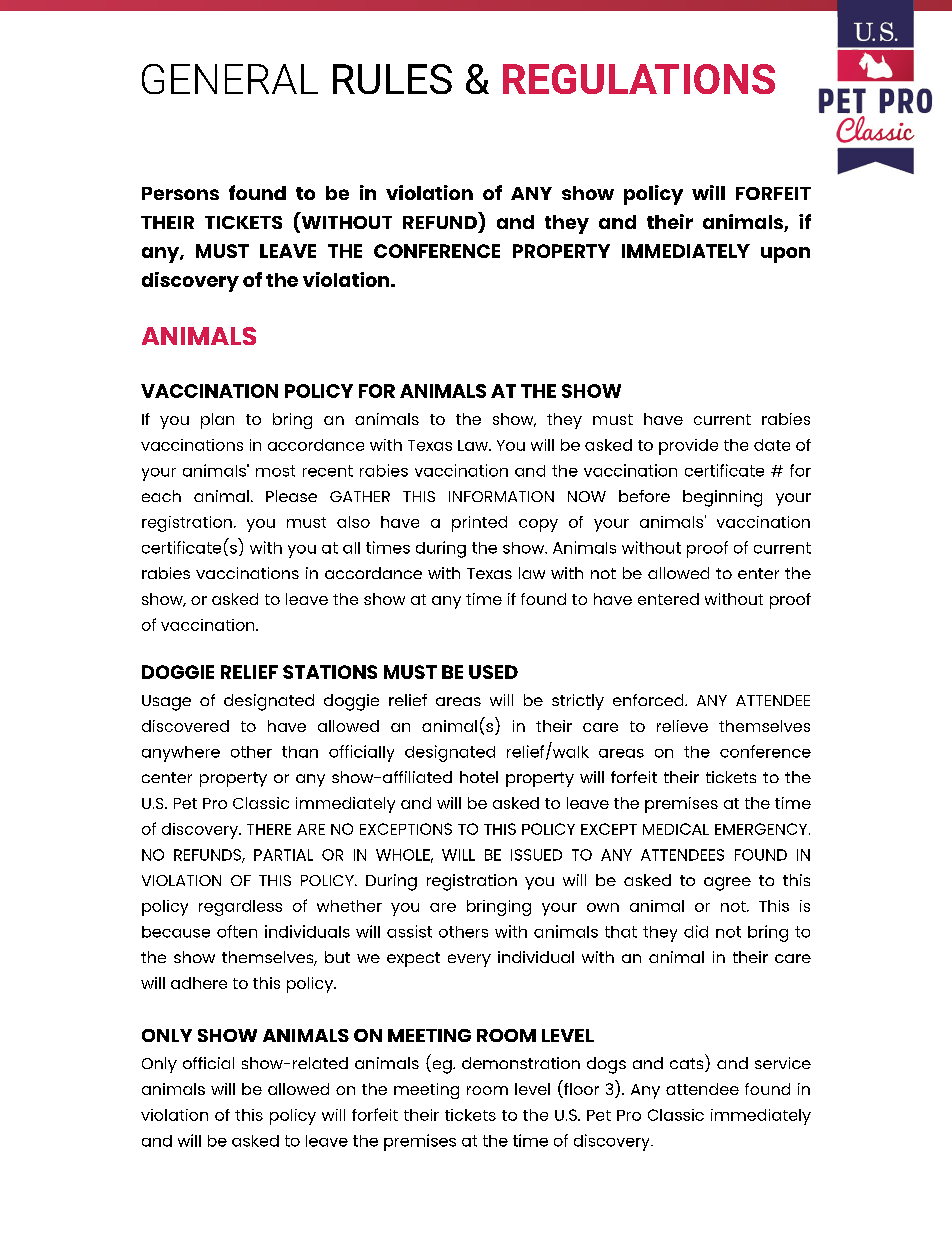 This page has width=952, height=1234. What do you see at coordinates (199, 983) in the page?
I see `adhere` at bounding box center [199, 983].
